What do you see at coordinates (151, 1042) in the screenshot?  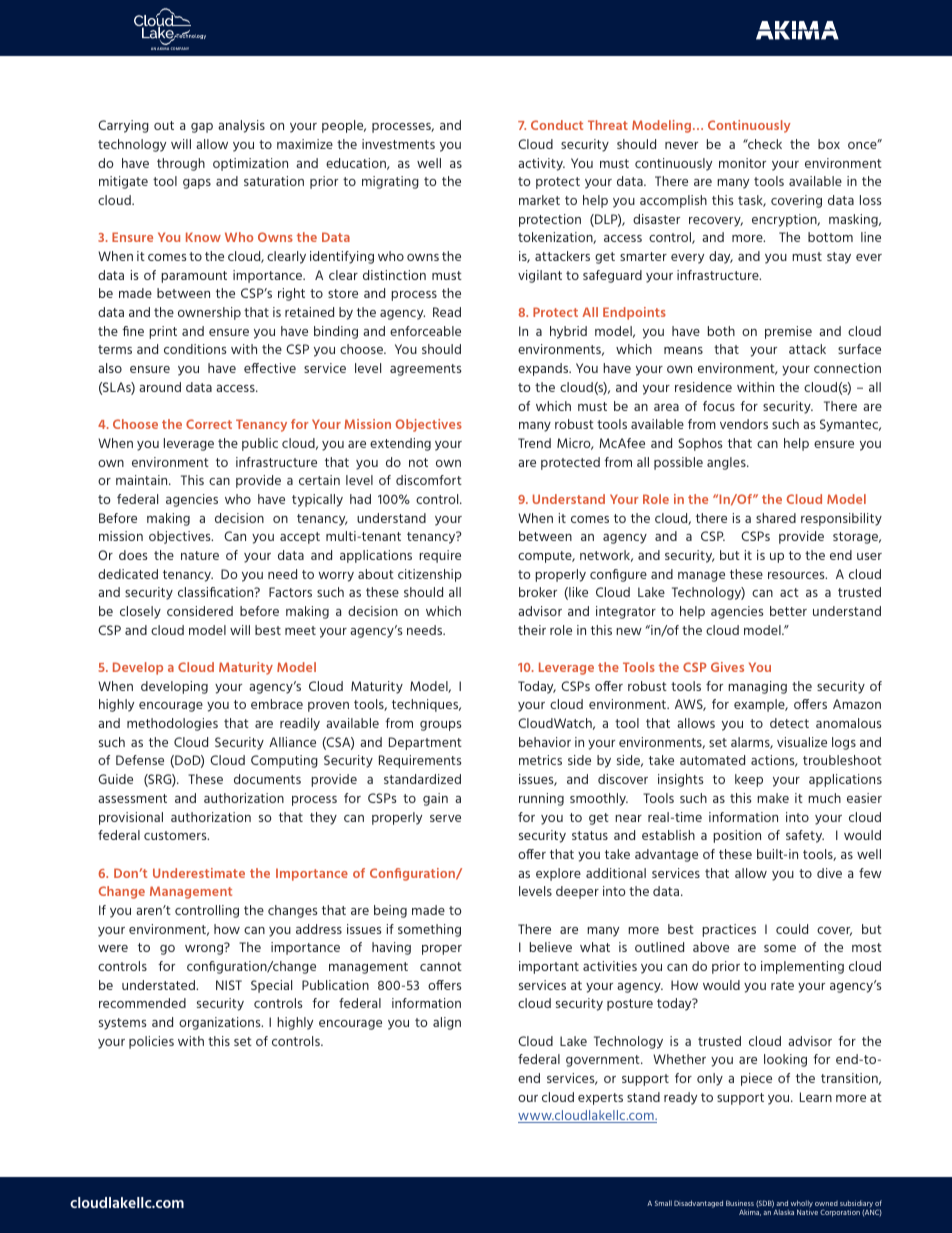 I see `policies` at bounding box center [151, 1042].
